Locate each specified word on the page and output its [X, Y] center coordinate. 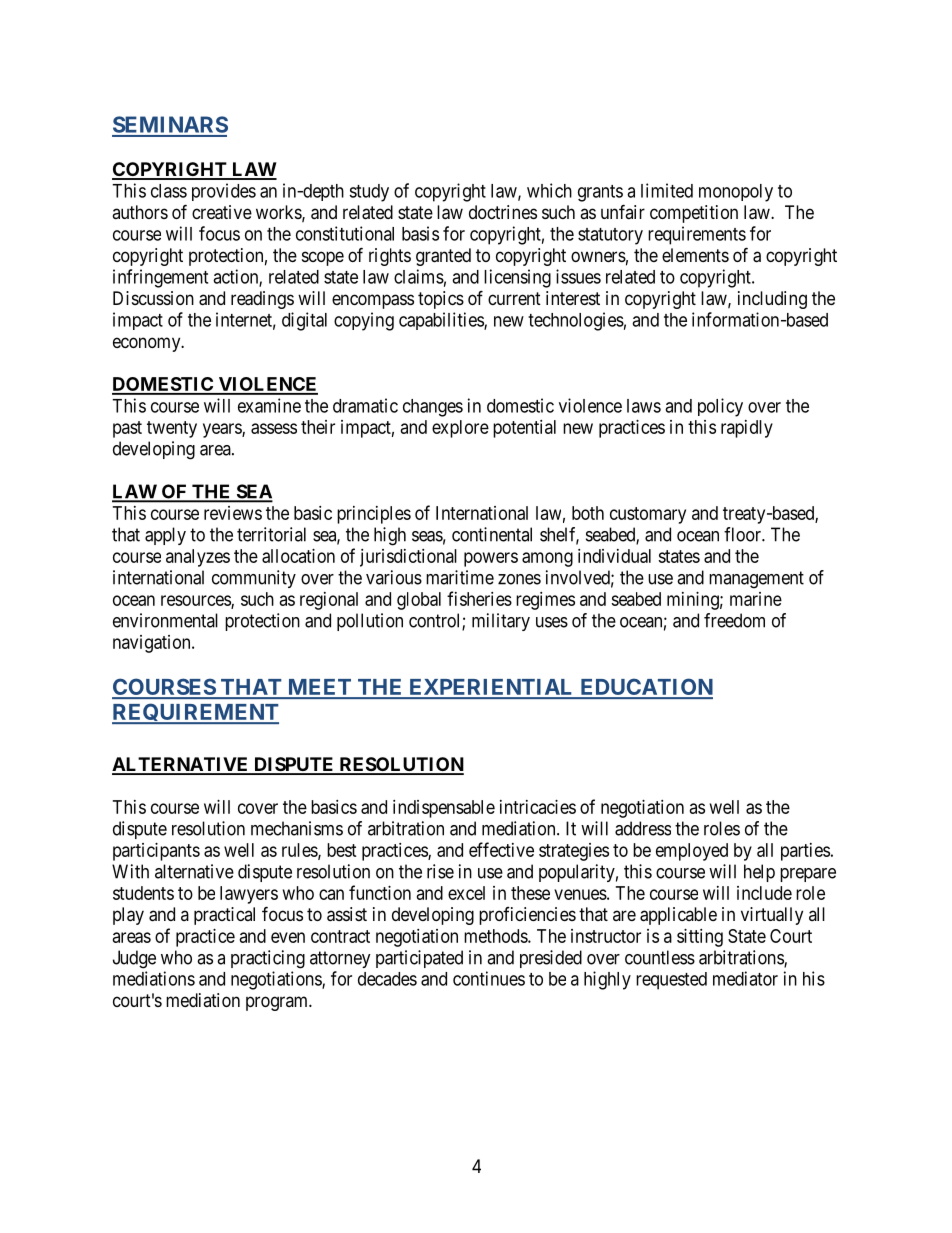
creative [222, 212]
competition [694, 214]
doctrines [503, 212]
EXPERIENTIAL [491, 688]
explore [460, 429]
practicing [268, 959]
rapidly [747, 429]
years [223, 430]
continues [489, 978]
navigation [153, 644]
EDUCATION [645, 688]
